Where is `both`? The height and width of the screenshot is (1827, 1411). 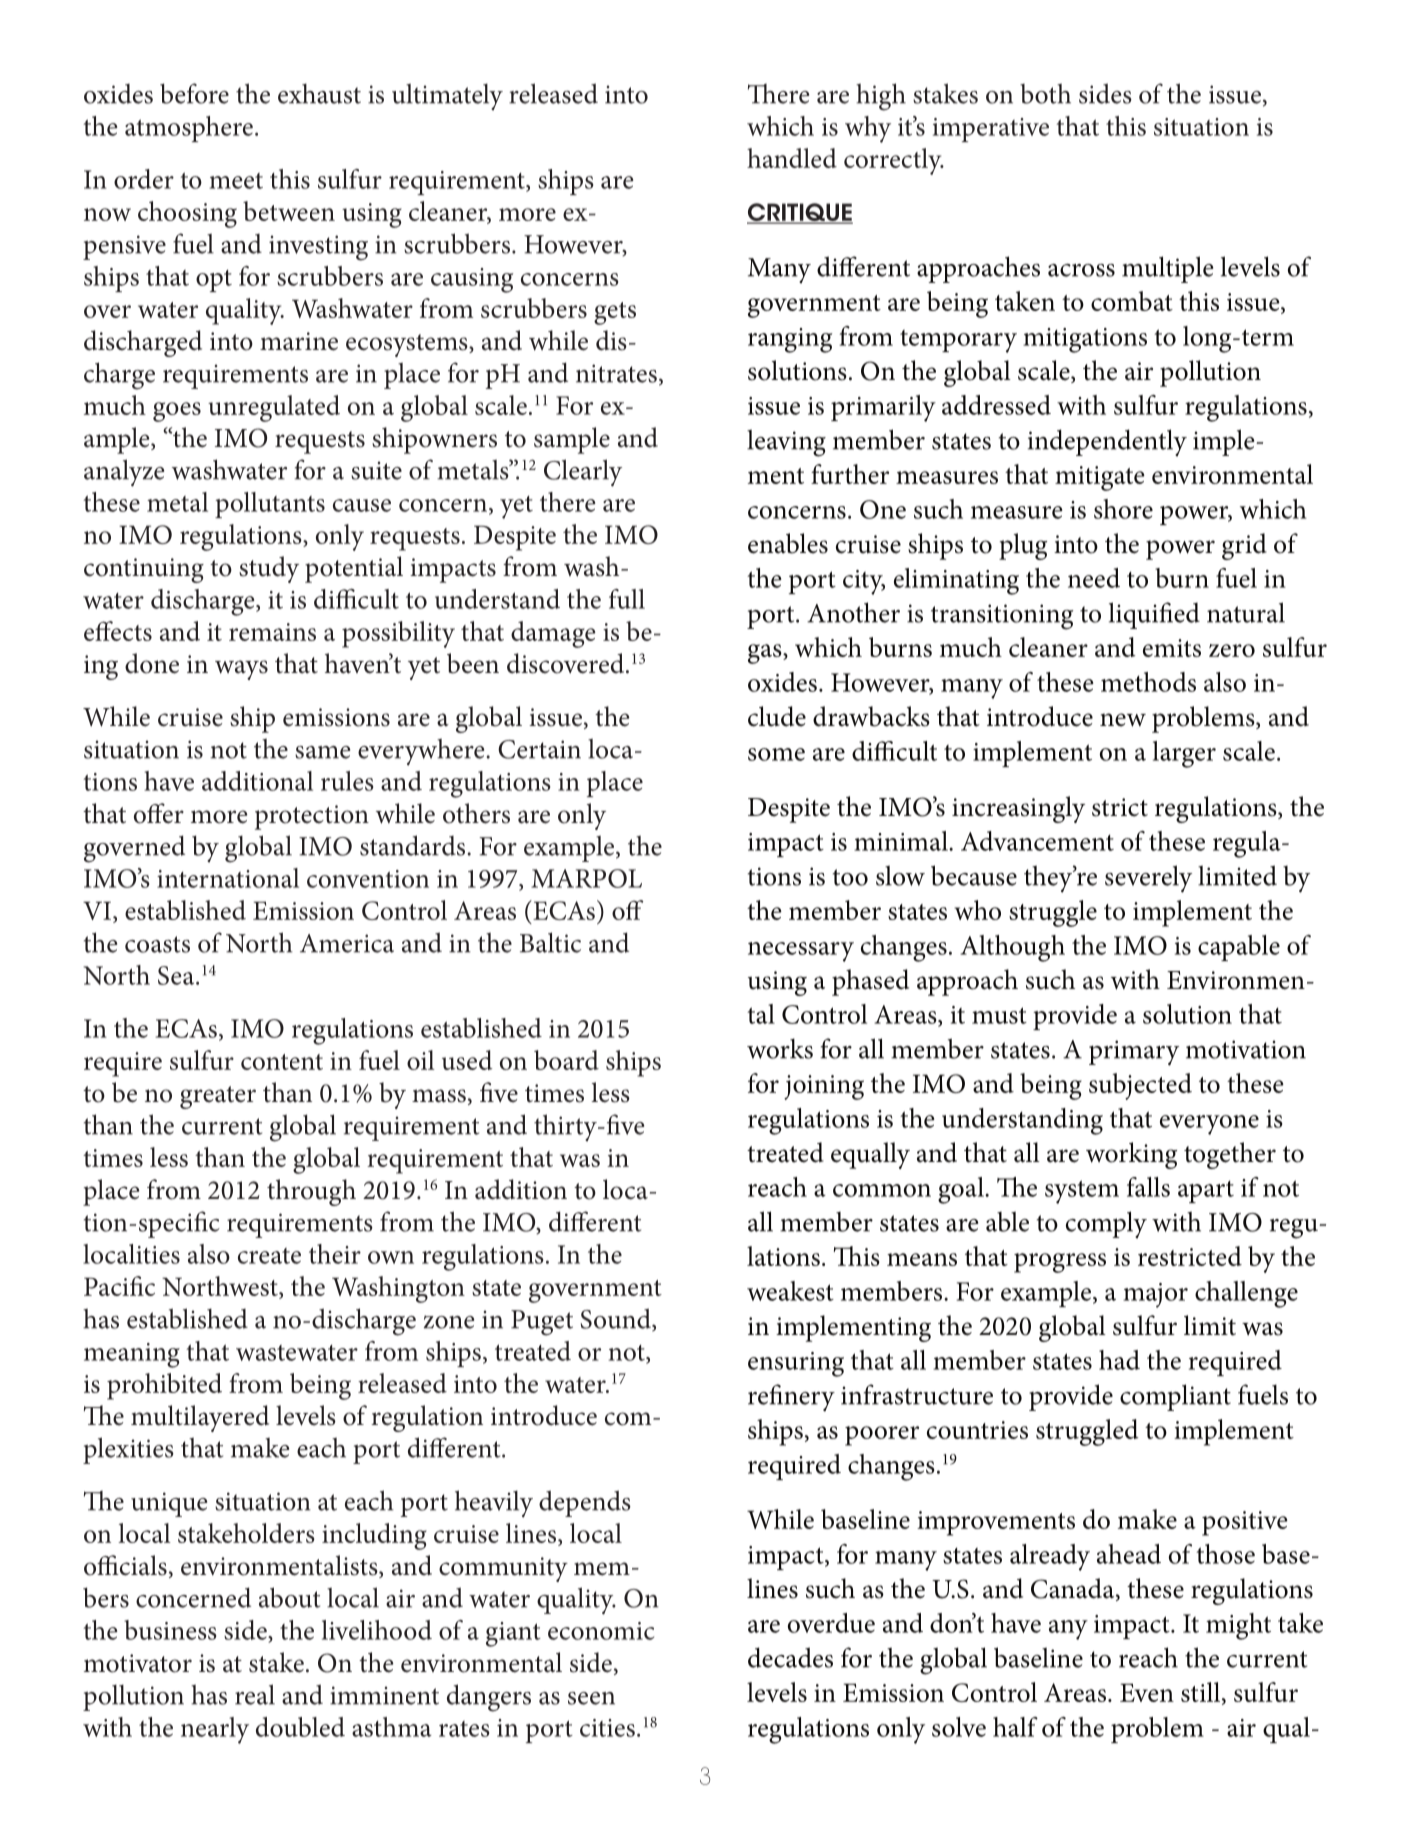
both is located at coordinates (1045, 93).
